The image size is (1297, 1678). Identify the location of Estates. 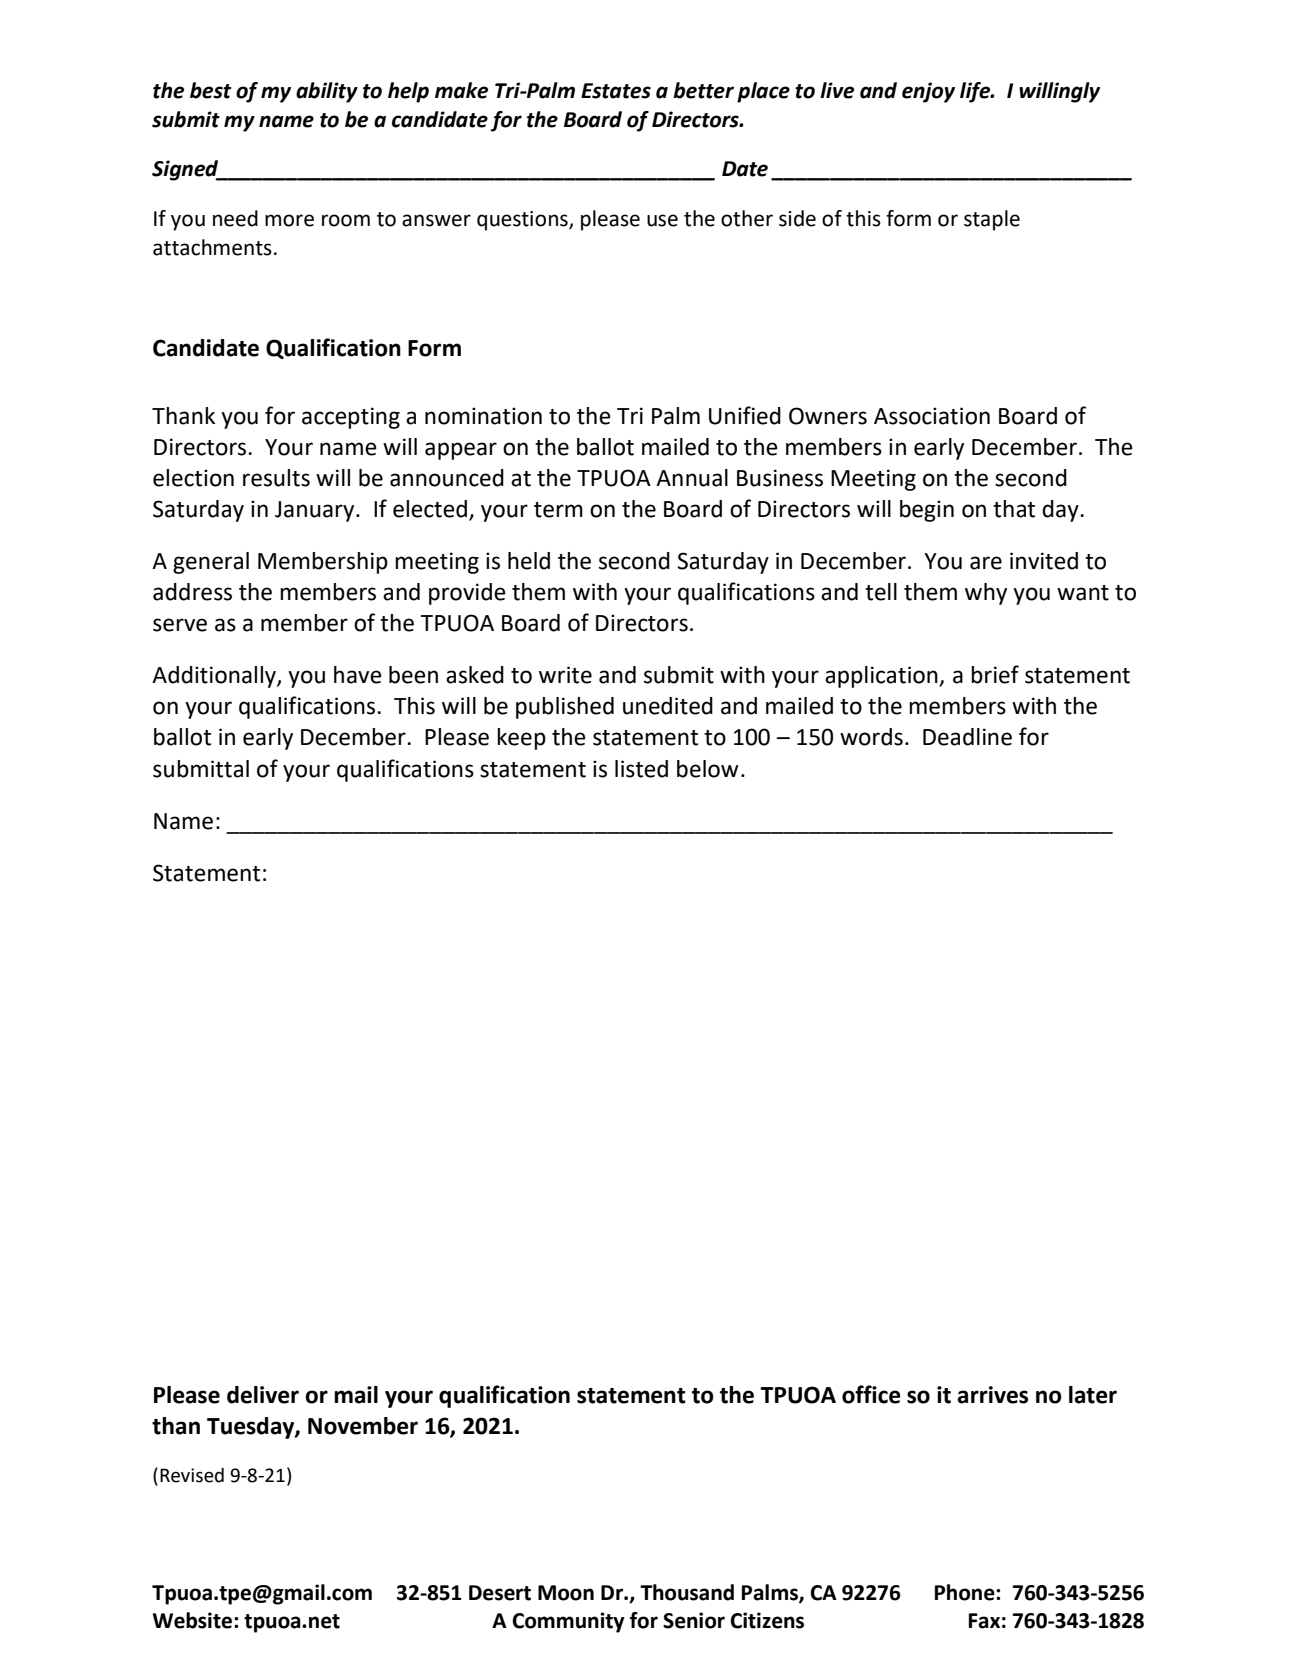
(616, 91).
